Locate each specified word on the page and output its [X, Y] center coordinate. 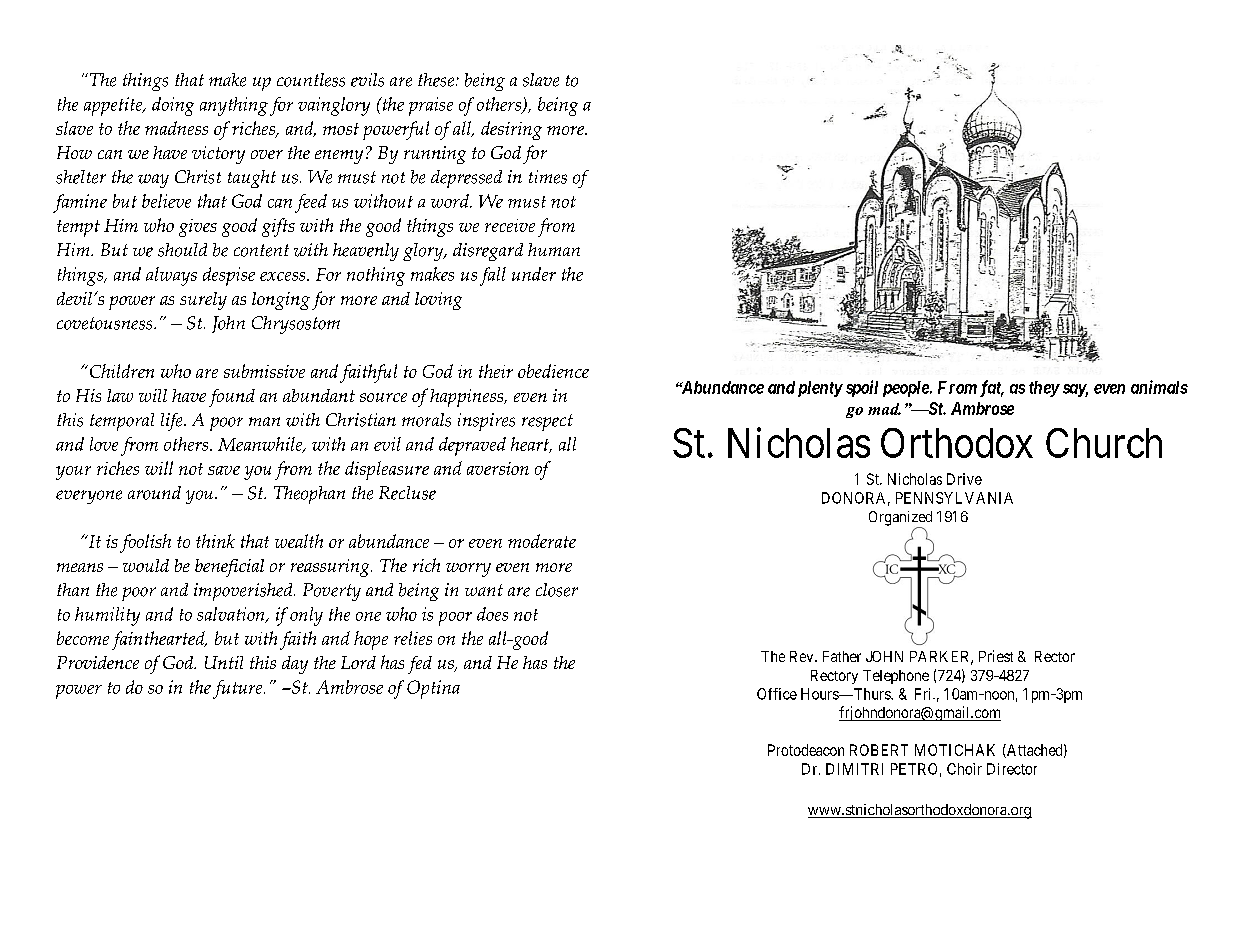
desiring [511, 130]
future [239, 689]
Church [1104, 443]
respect [547, 422]
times [548, 177]
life [173, 422]
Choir [964, 769]
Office [777, 694]
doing [173, 106]
